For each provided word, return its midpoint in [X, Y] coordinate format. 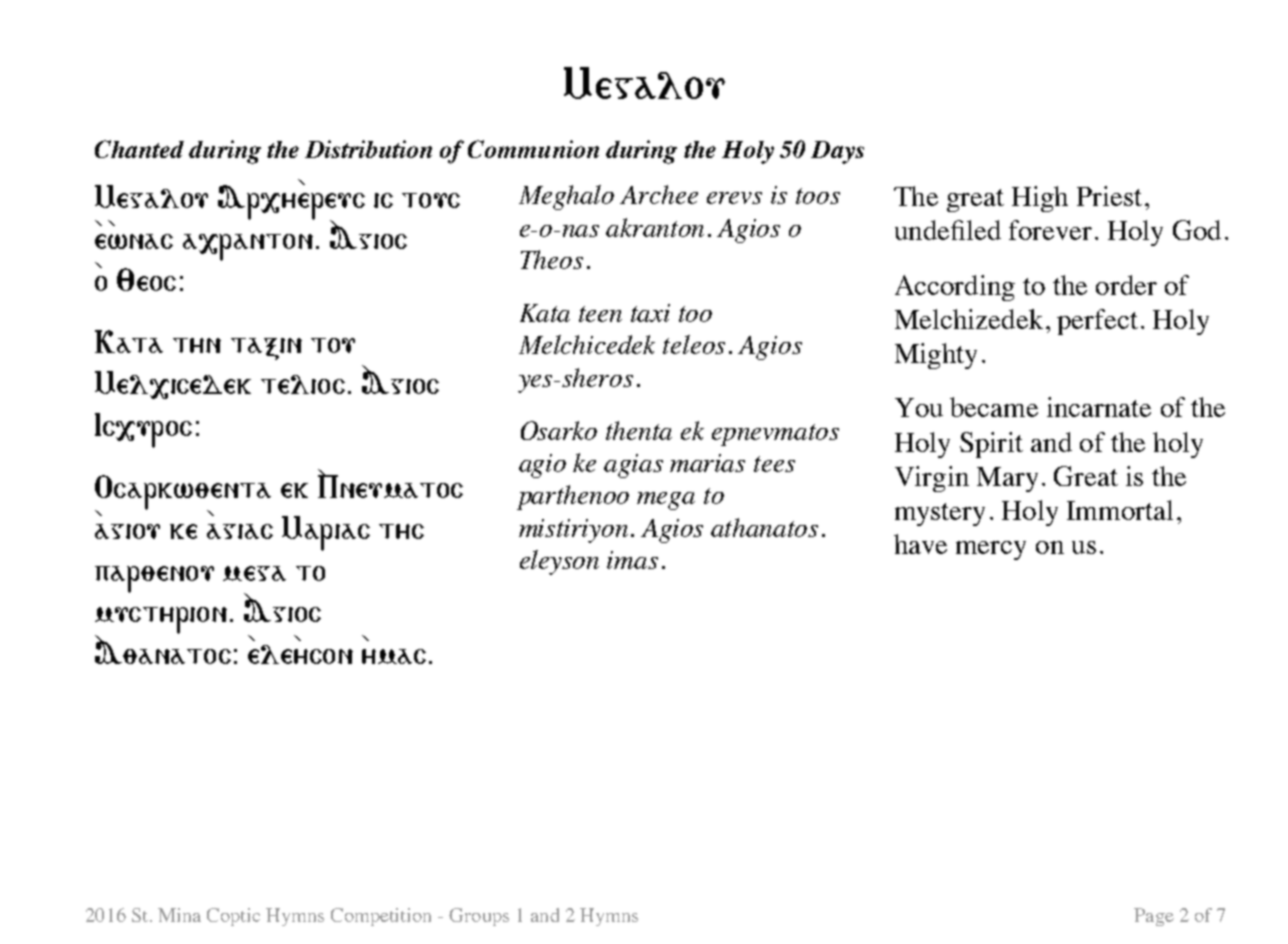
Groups [479, 917]
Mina [179, 915]
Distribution [368, 149]
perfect [1097, 322]
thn [197, 345]
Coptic [233, 917]
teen [600, 314]
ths [401, 531]
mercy [991, 550]
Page [1154, 917]
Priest [1109, 196]
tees [774, 464]
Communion [533, 149]
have [920, 544]
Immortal [1120, 510]
